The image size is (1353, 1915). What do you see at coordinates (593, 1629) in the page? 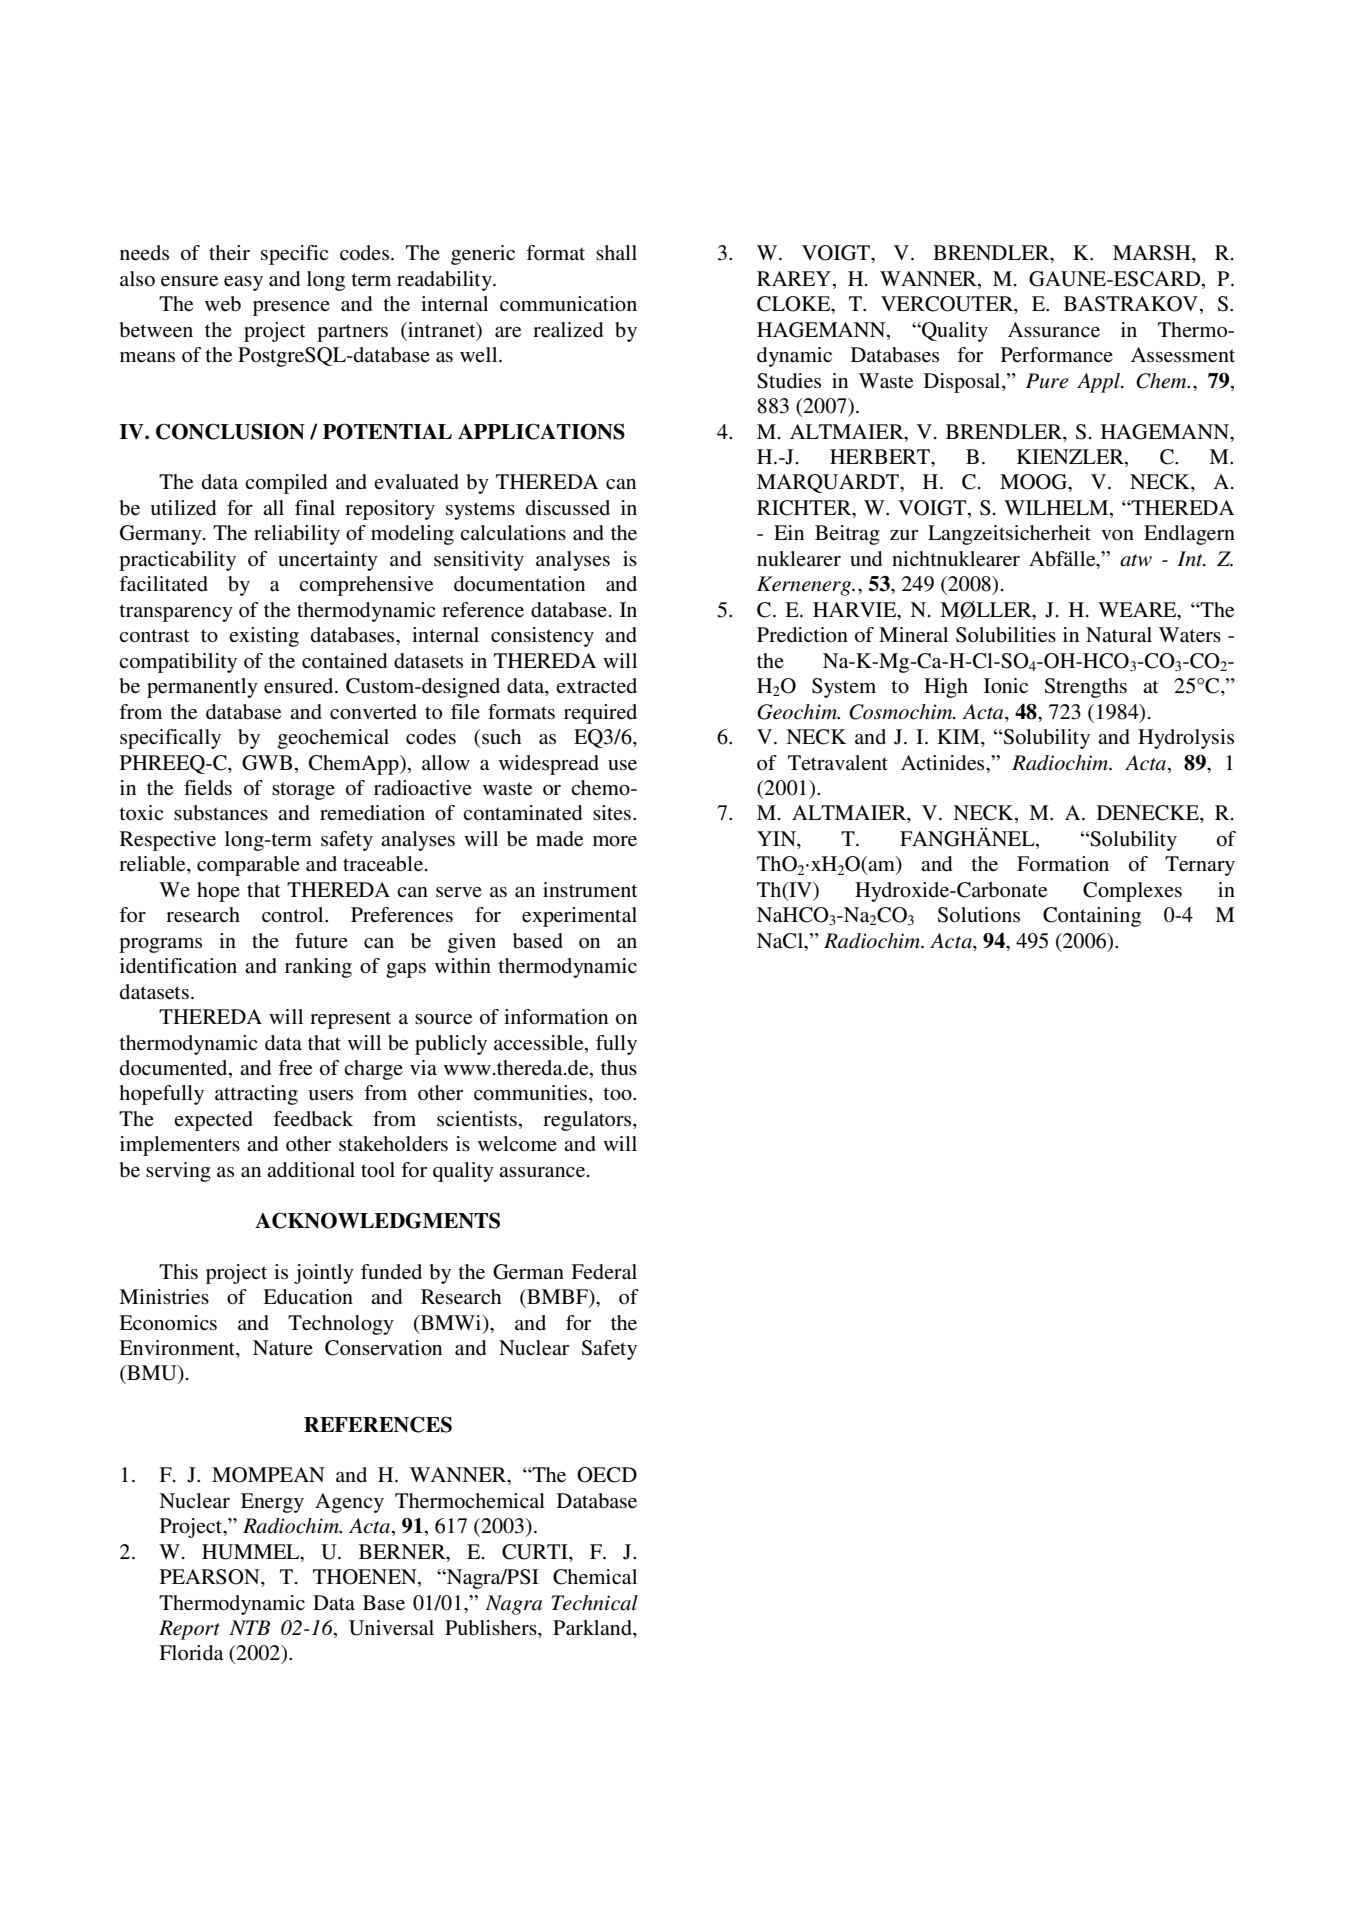
I see `Parkland` at bounding box center [593, 1629].
